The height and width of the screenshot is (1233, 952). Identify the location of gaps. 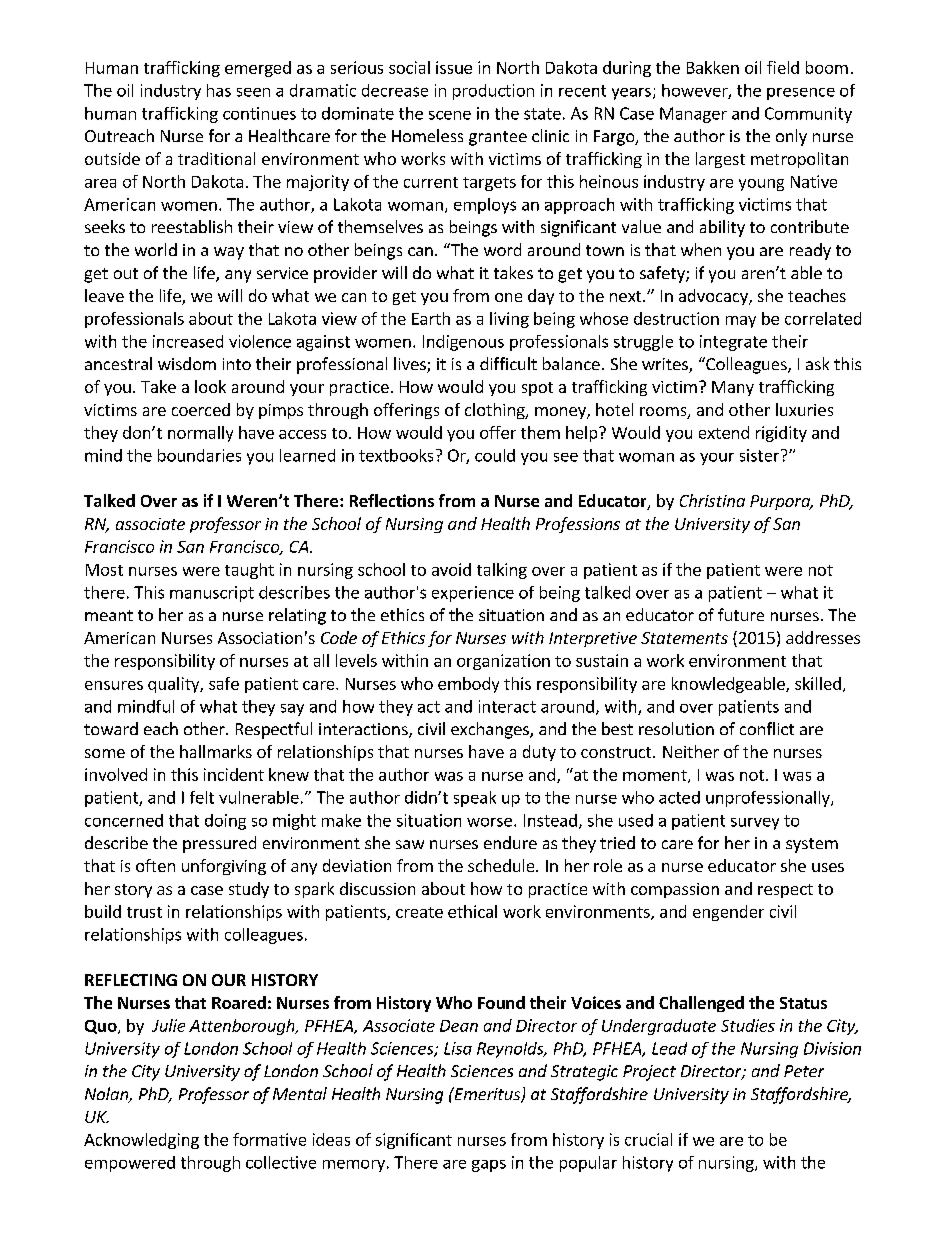
(489, 1166).
